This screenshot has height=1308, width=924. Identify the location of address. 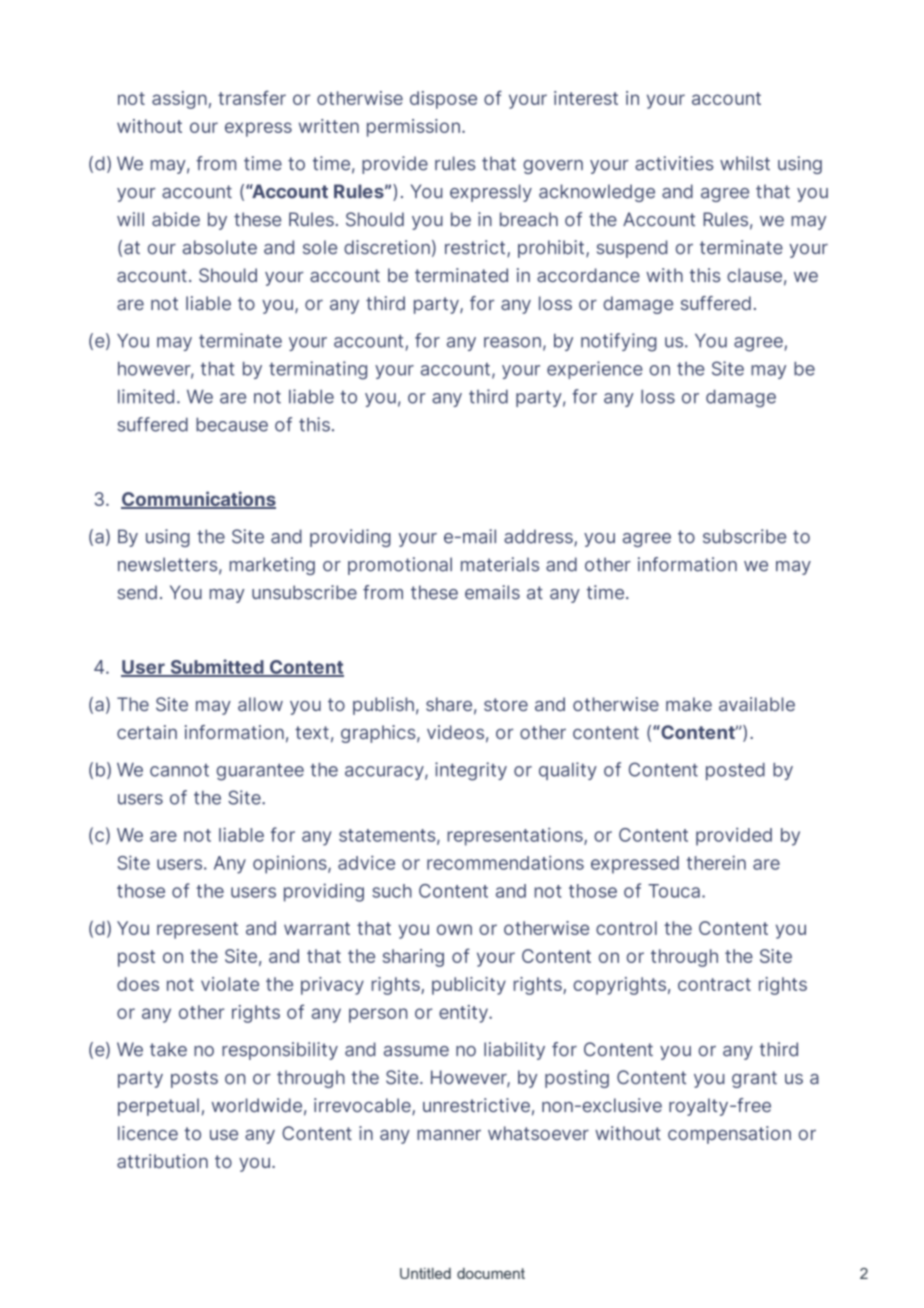
(539, 537).
